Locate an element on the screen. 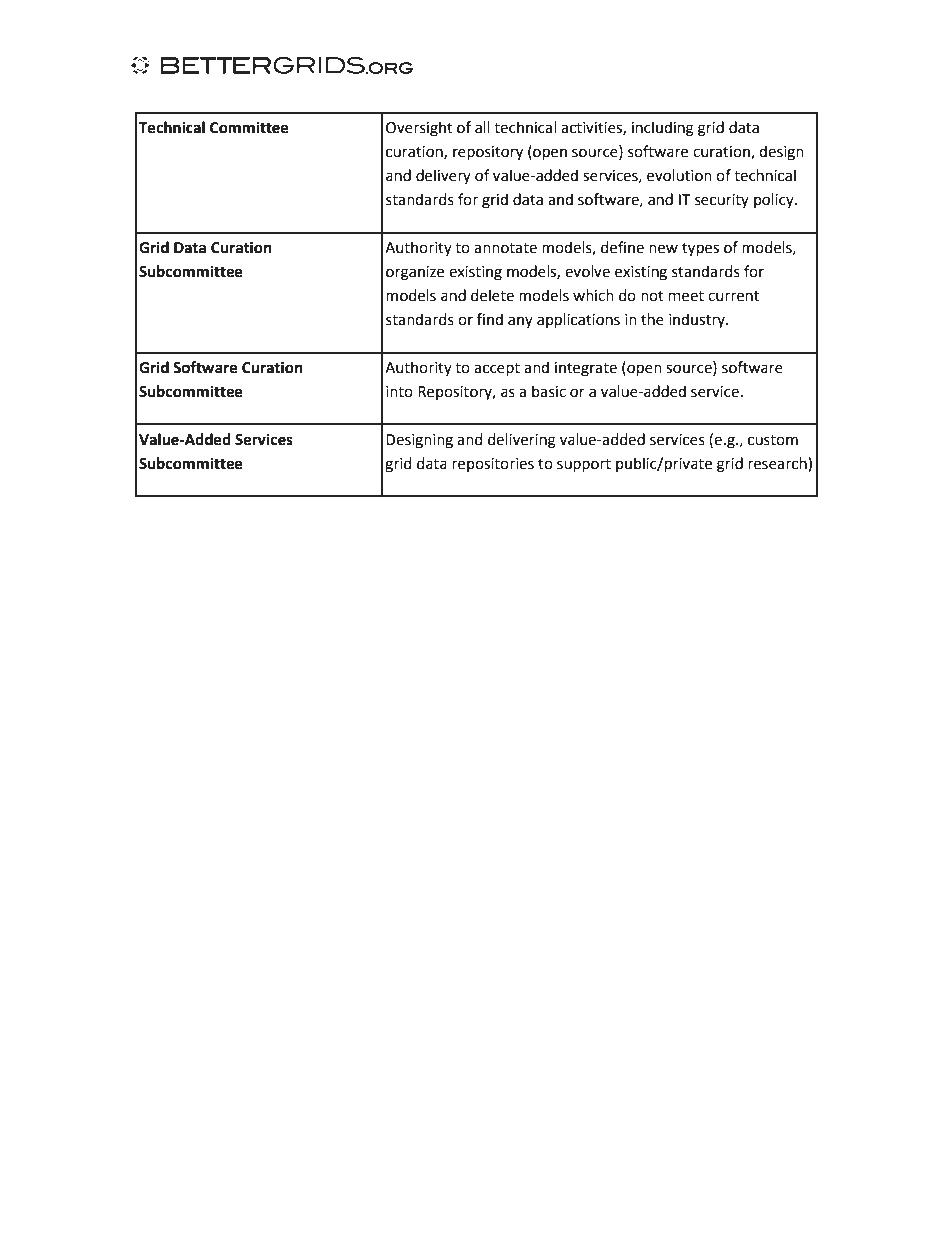 The image size is (952, 1233). repositories is located at coordinates (493, 465).
